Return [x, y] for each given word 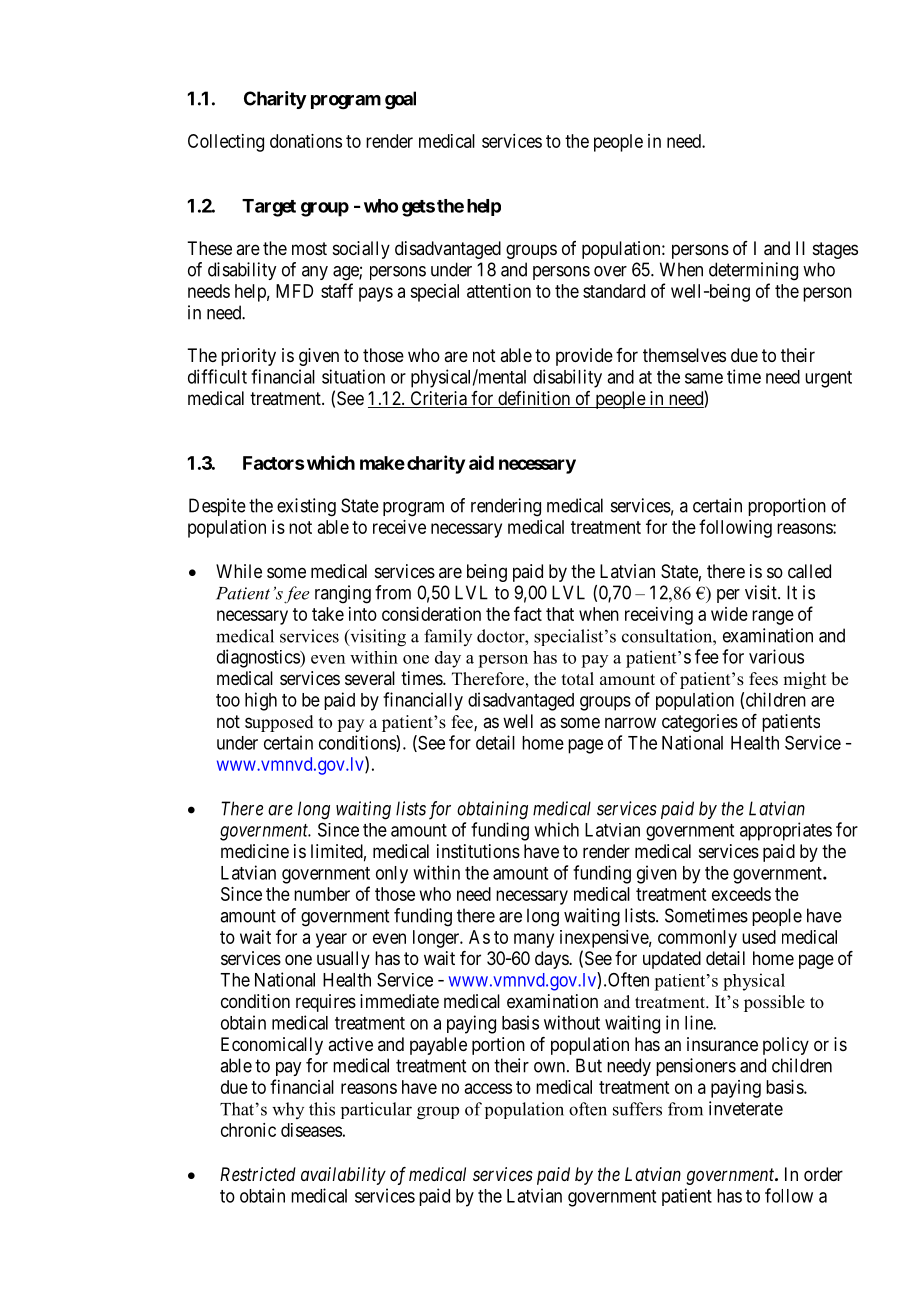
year [331, 940]
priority [248, 357]
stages [835, 250]
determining [753, 271]
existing [306, 507]
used [759, 937]
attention [499, 291]
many [534, 940]
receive [399, 527]
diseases [311, 1130]
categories [700, 723]
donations [306, 141]
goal [400, 100]
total [578, 679]
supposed [279, 723]
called [809, 571]
